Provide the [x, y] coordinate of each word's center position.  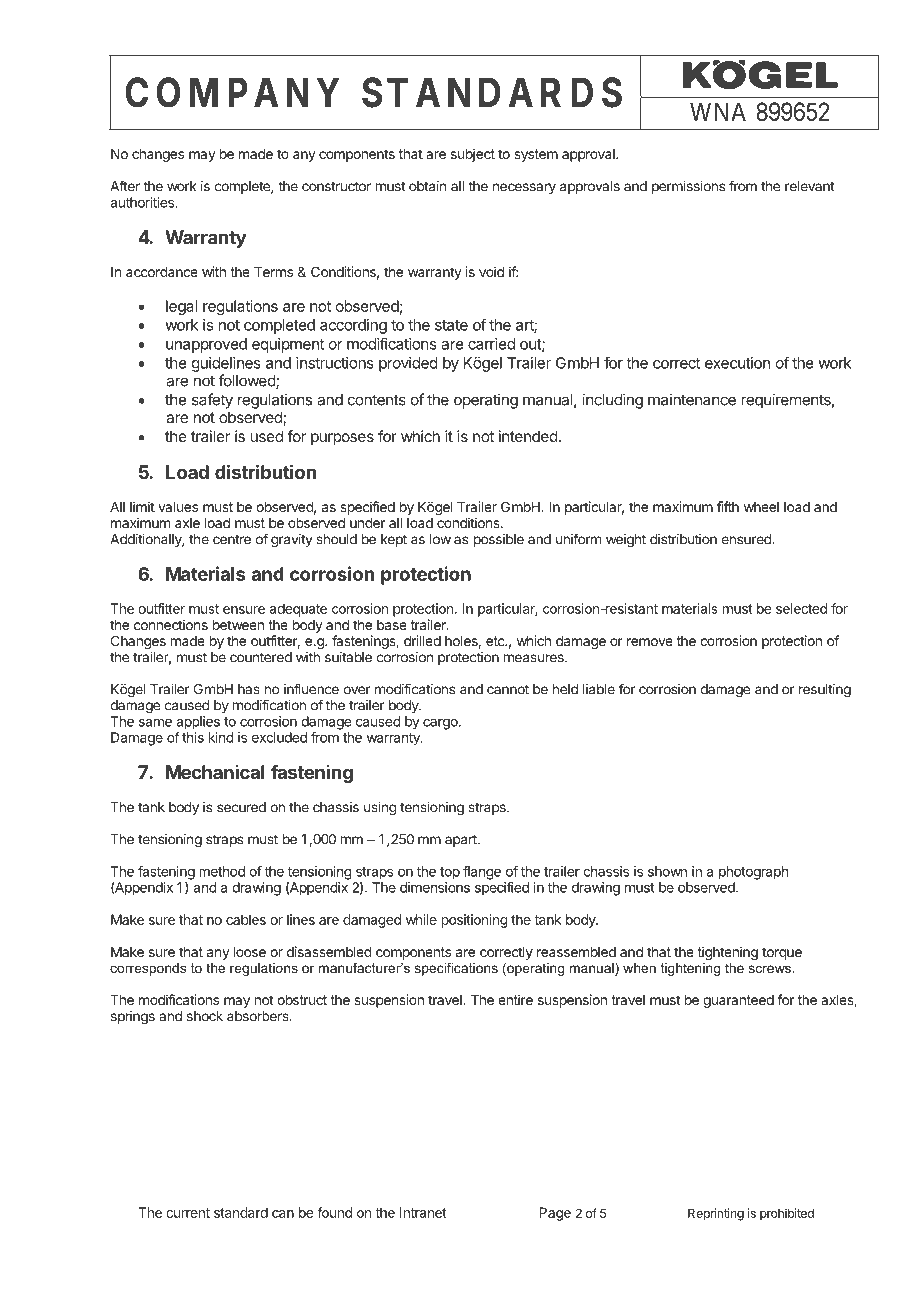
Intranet [423, 1212]
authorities [143, 202]
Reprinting [716, 1214]
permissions [688, 187]
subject [473, 155]
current [188, 1213]
